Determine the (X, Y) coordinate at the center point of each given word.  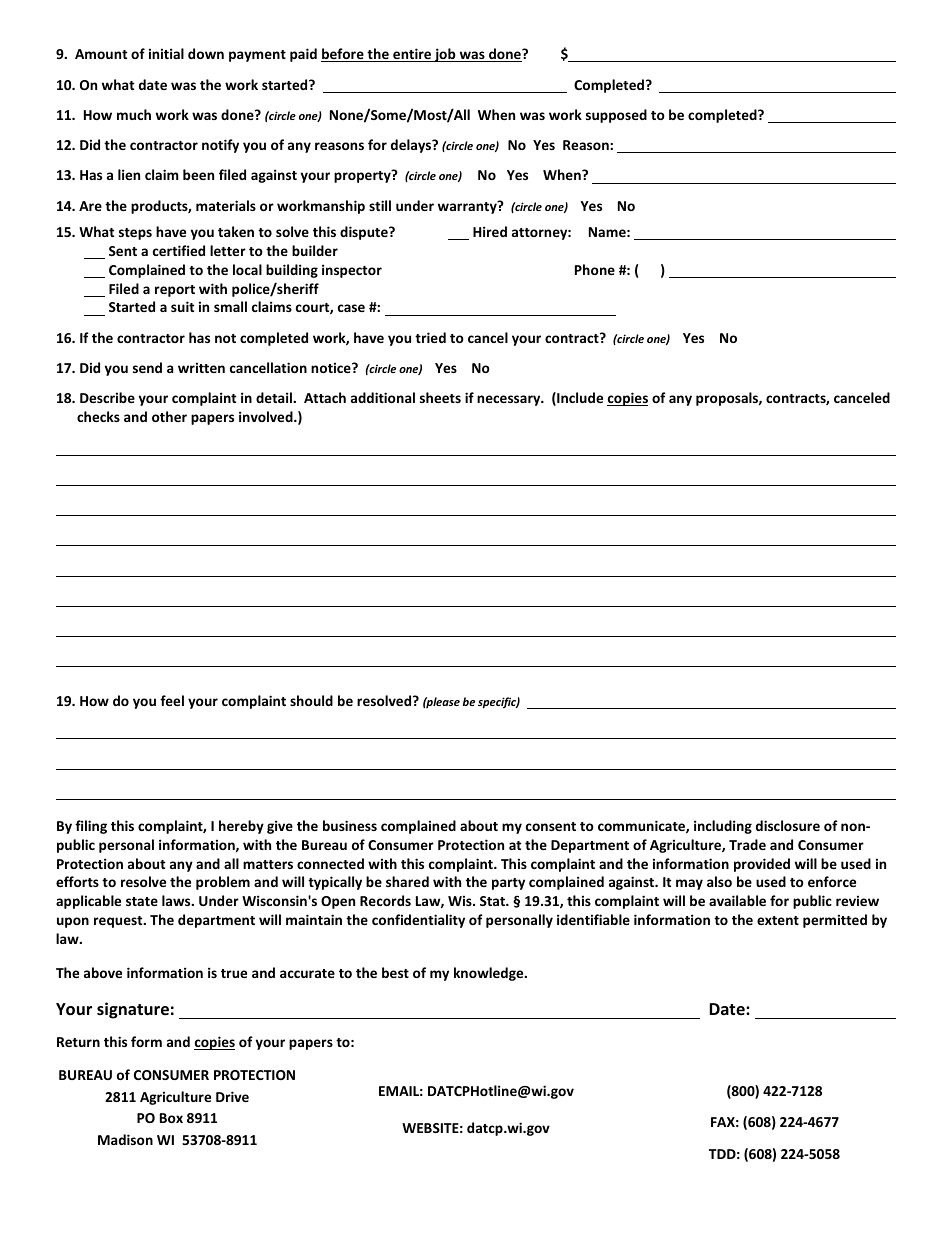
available (737, 900)
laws (177, 900)
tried (430, 337)
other (169, 416)
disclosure (788, 825)
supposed (616, 116)
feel (172, 700)
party (508, 884)
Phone (595, 269)
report (175, 291)
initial (166, 53)
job (445, 55)
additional (383, 397)
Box (171, 1118)
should (311, 700)
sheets (440, 397)
